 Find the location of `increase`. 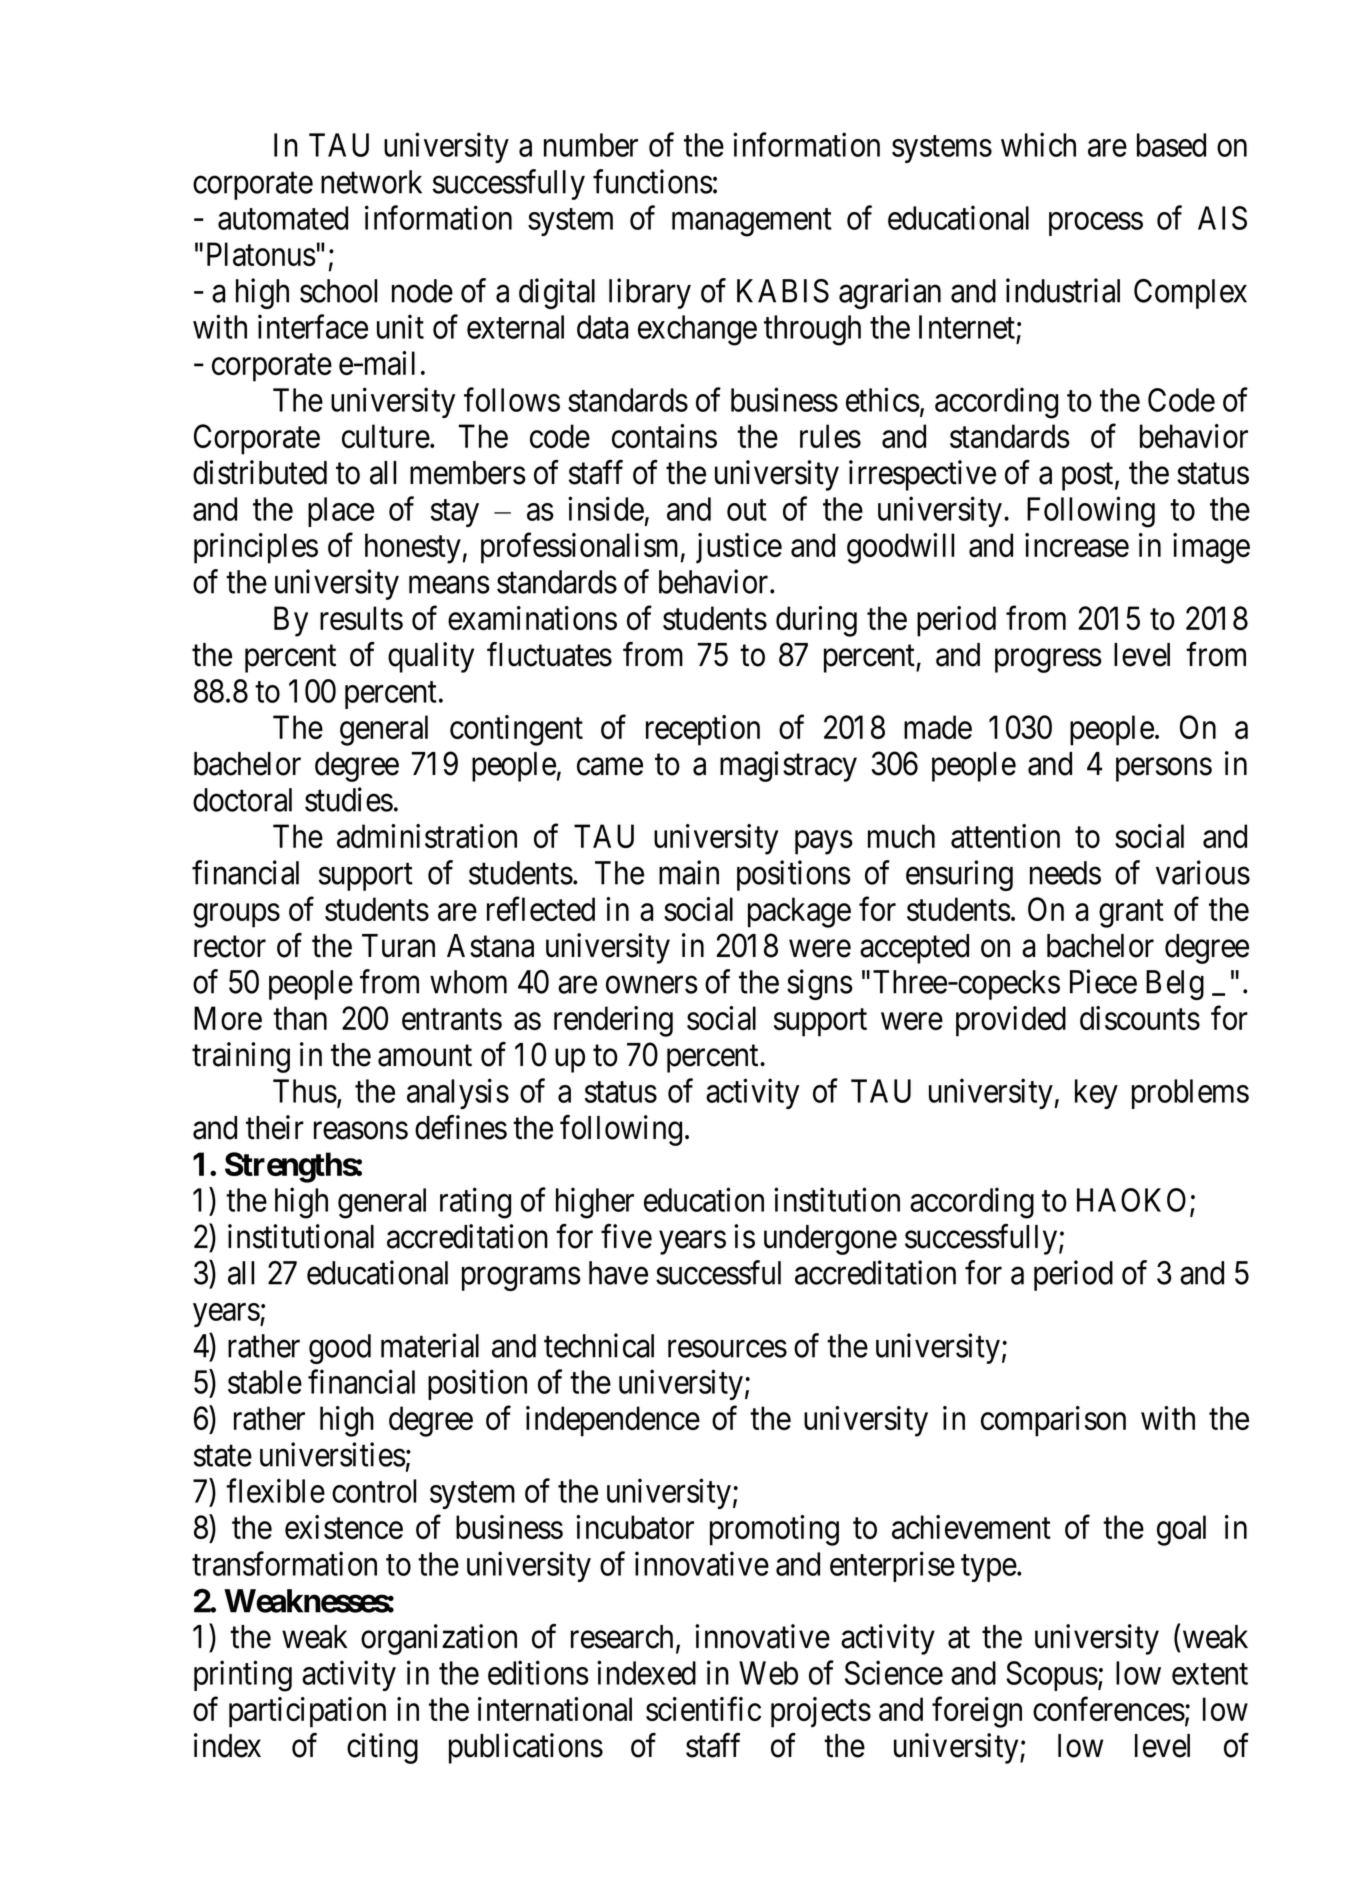

increase is located at coordinates (1077, 545).
